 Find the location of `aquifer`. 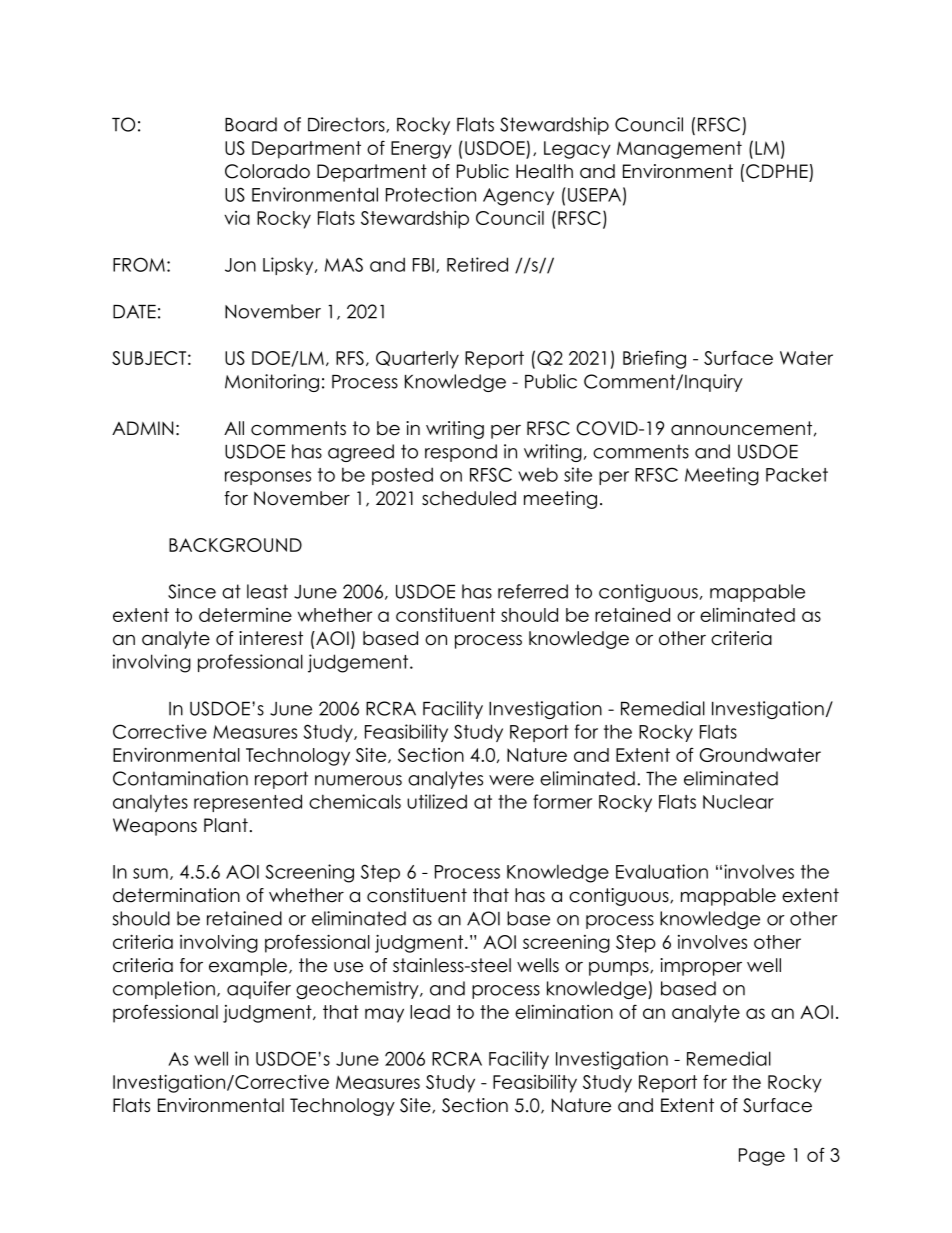

aquifer is located at coordinates (259, 990).
